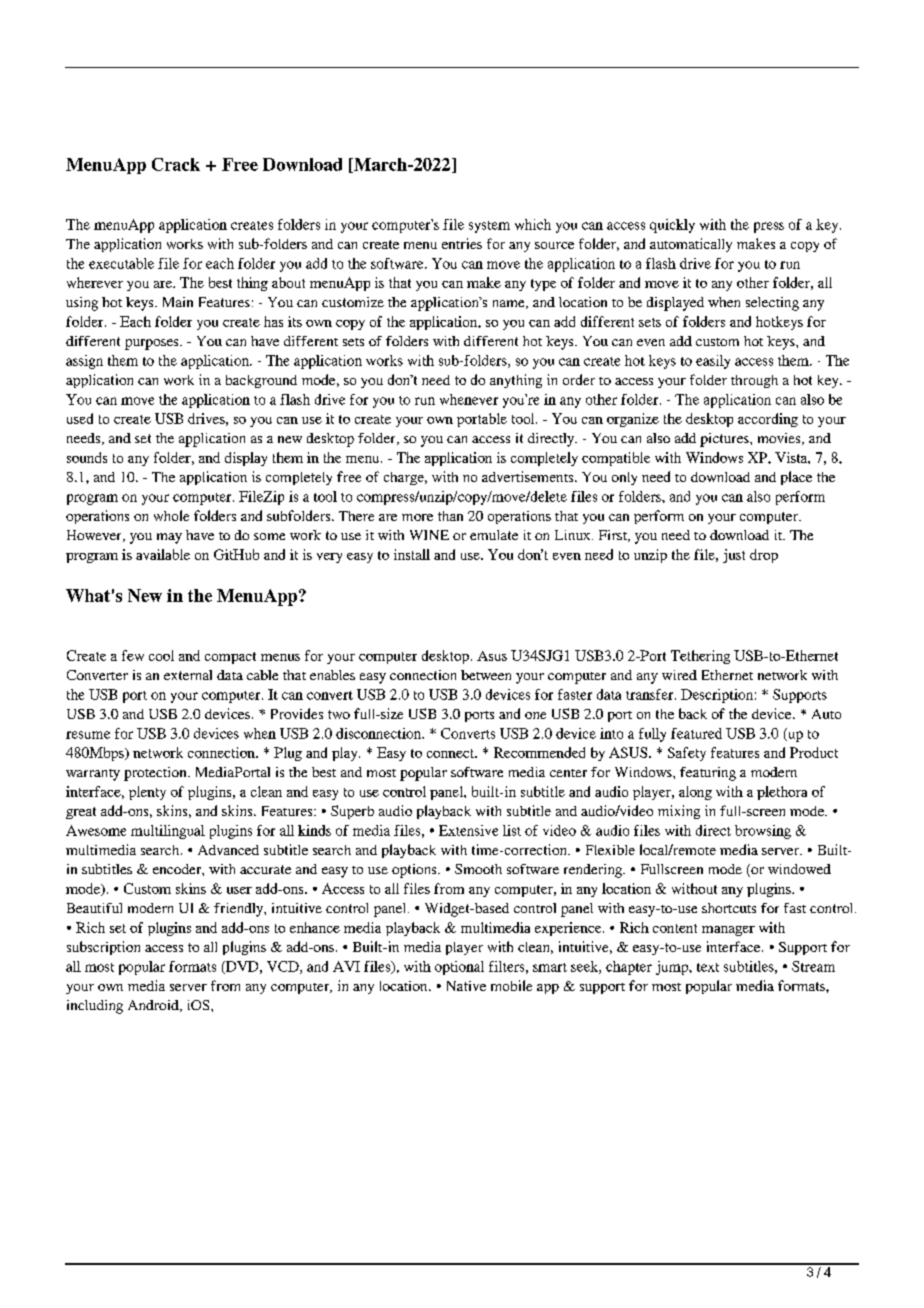 The height and width of the screenshot is (1308, 924). Describe the element at coordinates (489, 227) in the screenshot. I see `system` at that location.
